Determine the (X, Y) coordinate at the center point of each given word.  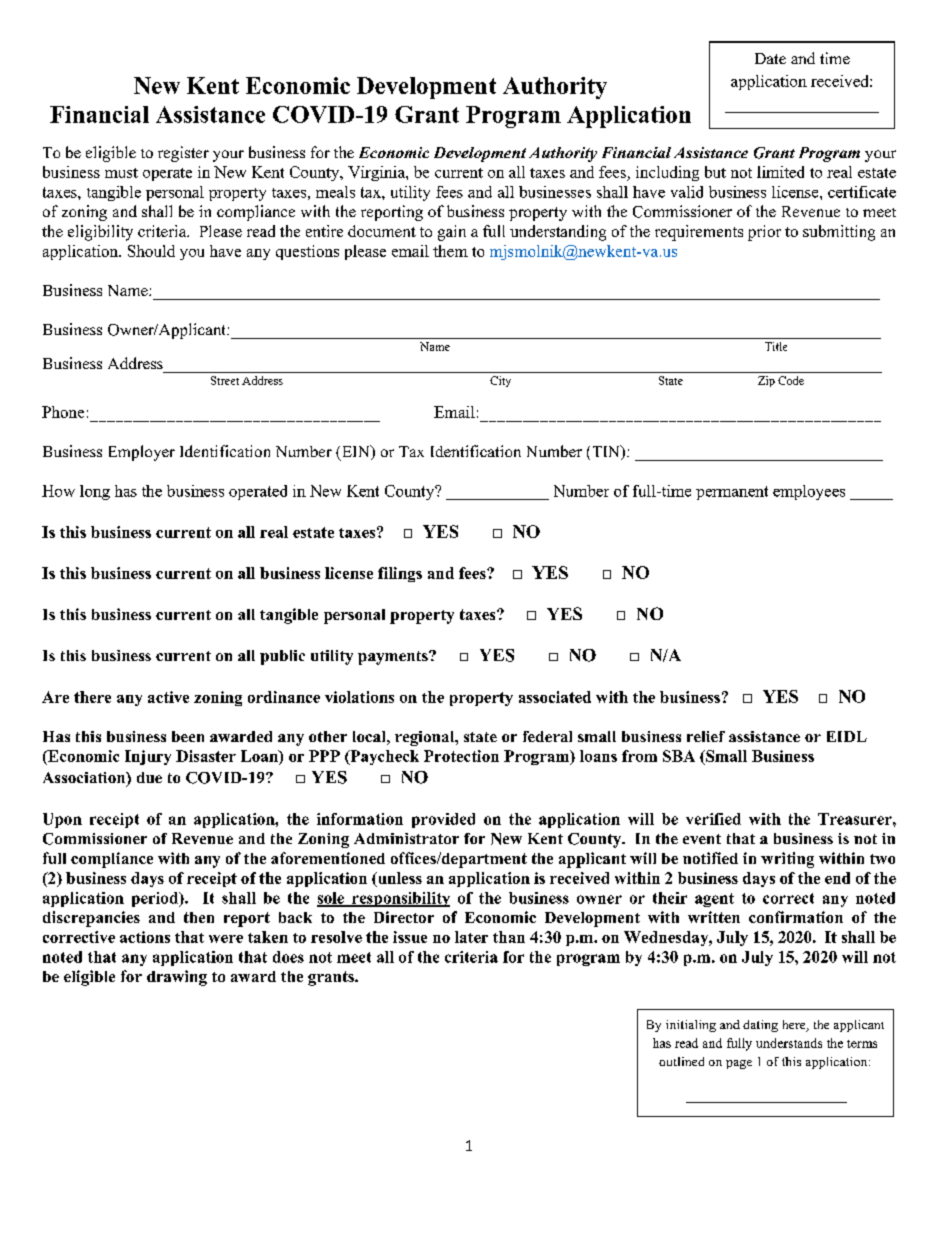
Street (225, 380)
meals (335, 192)
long (95, 492)
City (500, 381)
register (183, 154)
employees (809, 492)
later (471, 937)
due (149, 777)
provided (443, 820)
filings (400, 574)
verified (713, 819)
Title (776, 346)
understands (789, 1043)
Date (770, 58)
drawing (177, 978)
